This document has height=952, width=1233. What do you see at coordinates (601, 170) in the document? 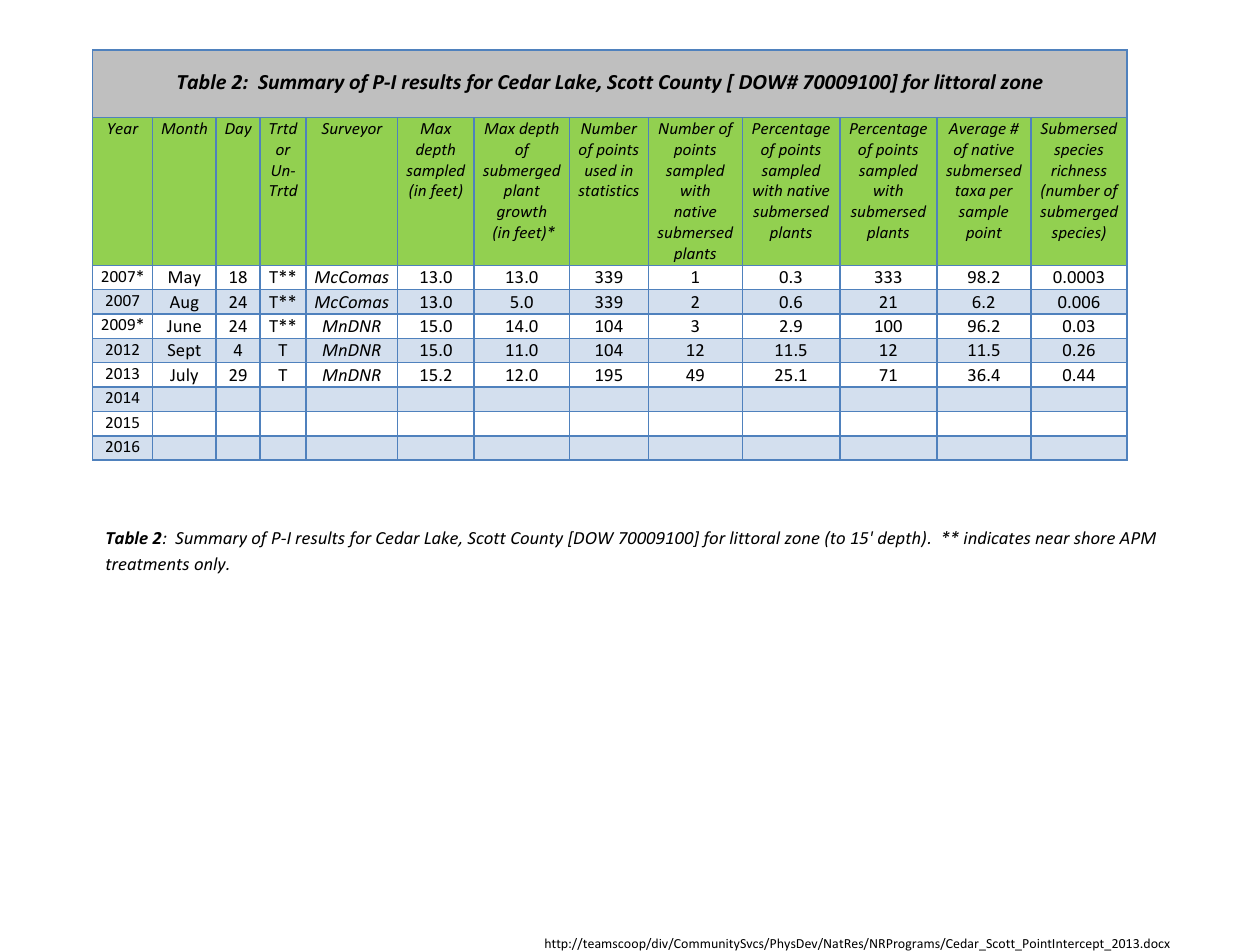
I see `used` at bounding box center [601, 170].
